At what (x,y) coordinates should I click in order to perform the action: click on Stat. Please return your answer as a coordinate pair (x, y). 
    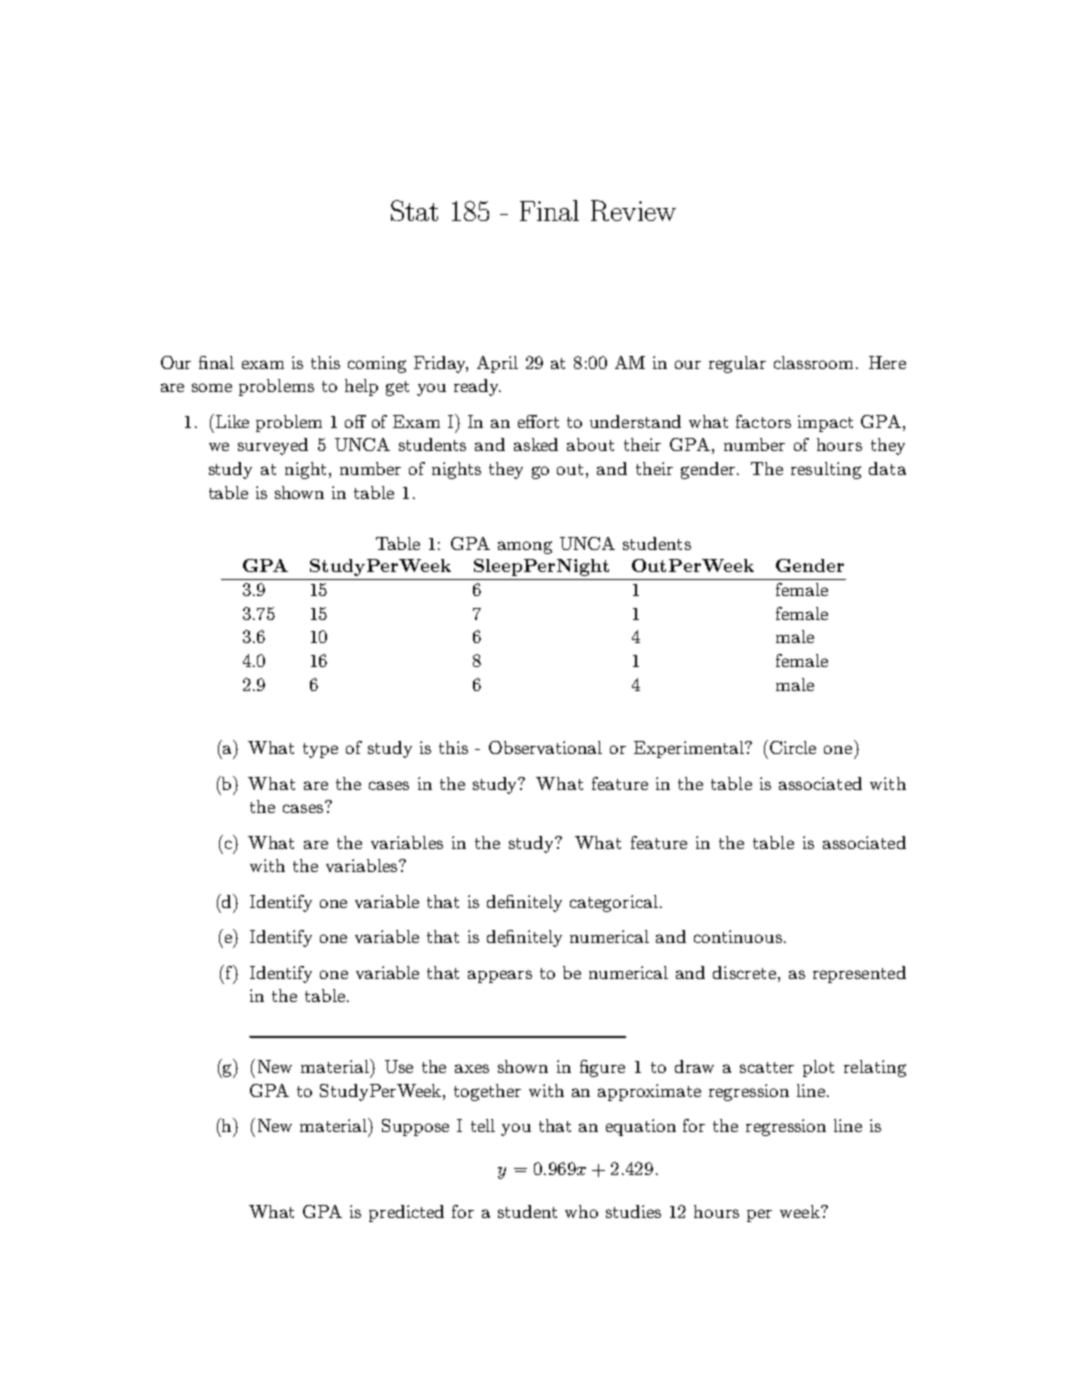
    Looking at the image, I should click on (414, 210).
